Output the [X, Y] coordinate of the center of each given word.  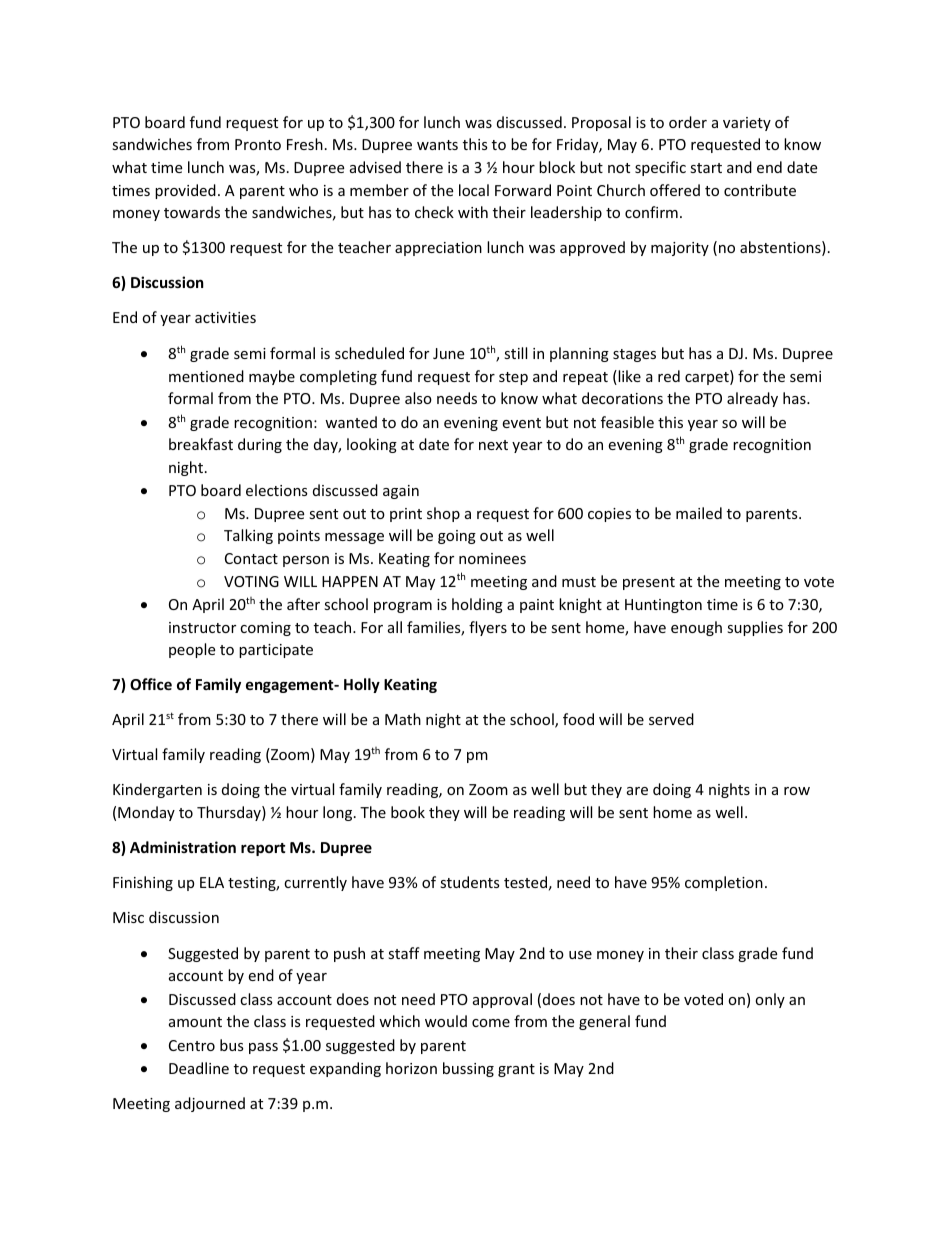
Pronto [258, 144]
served [671, 719]
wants [437, 145]
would [446, 1021]
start [706, 168]
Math [403, 719]
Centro [192, 1045]
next [493, 445]
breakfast [201, 444]
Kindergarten [157, 790]
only [770, 1000]
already [752, 399]
